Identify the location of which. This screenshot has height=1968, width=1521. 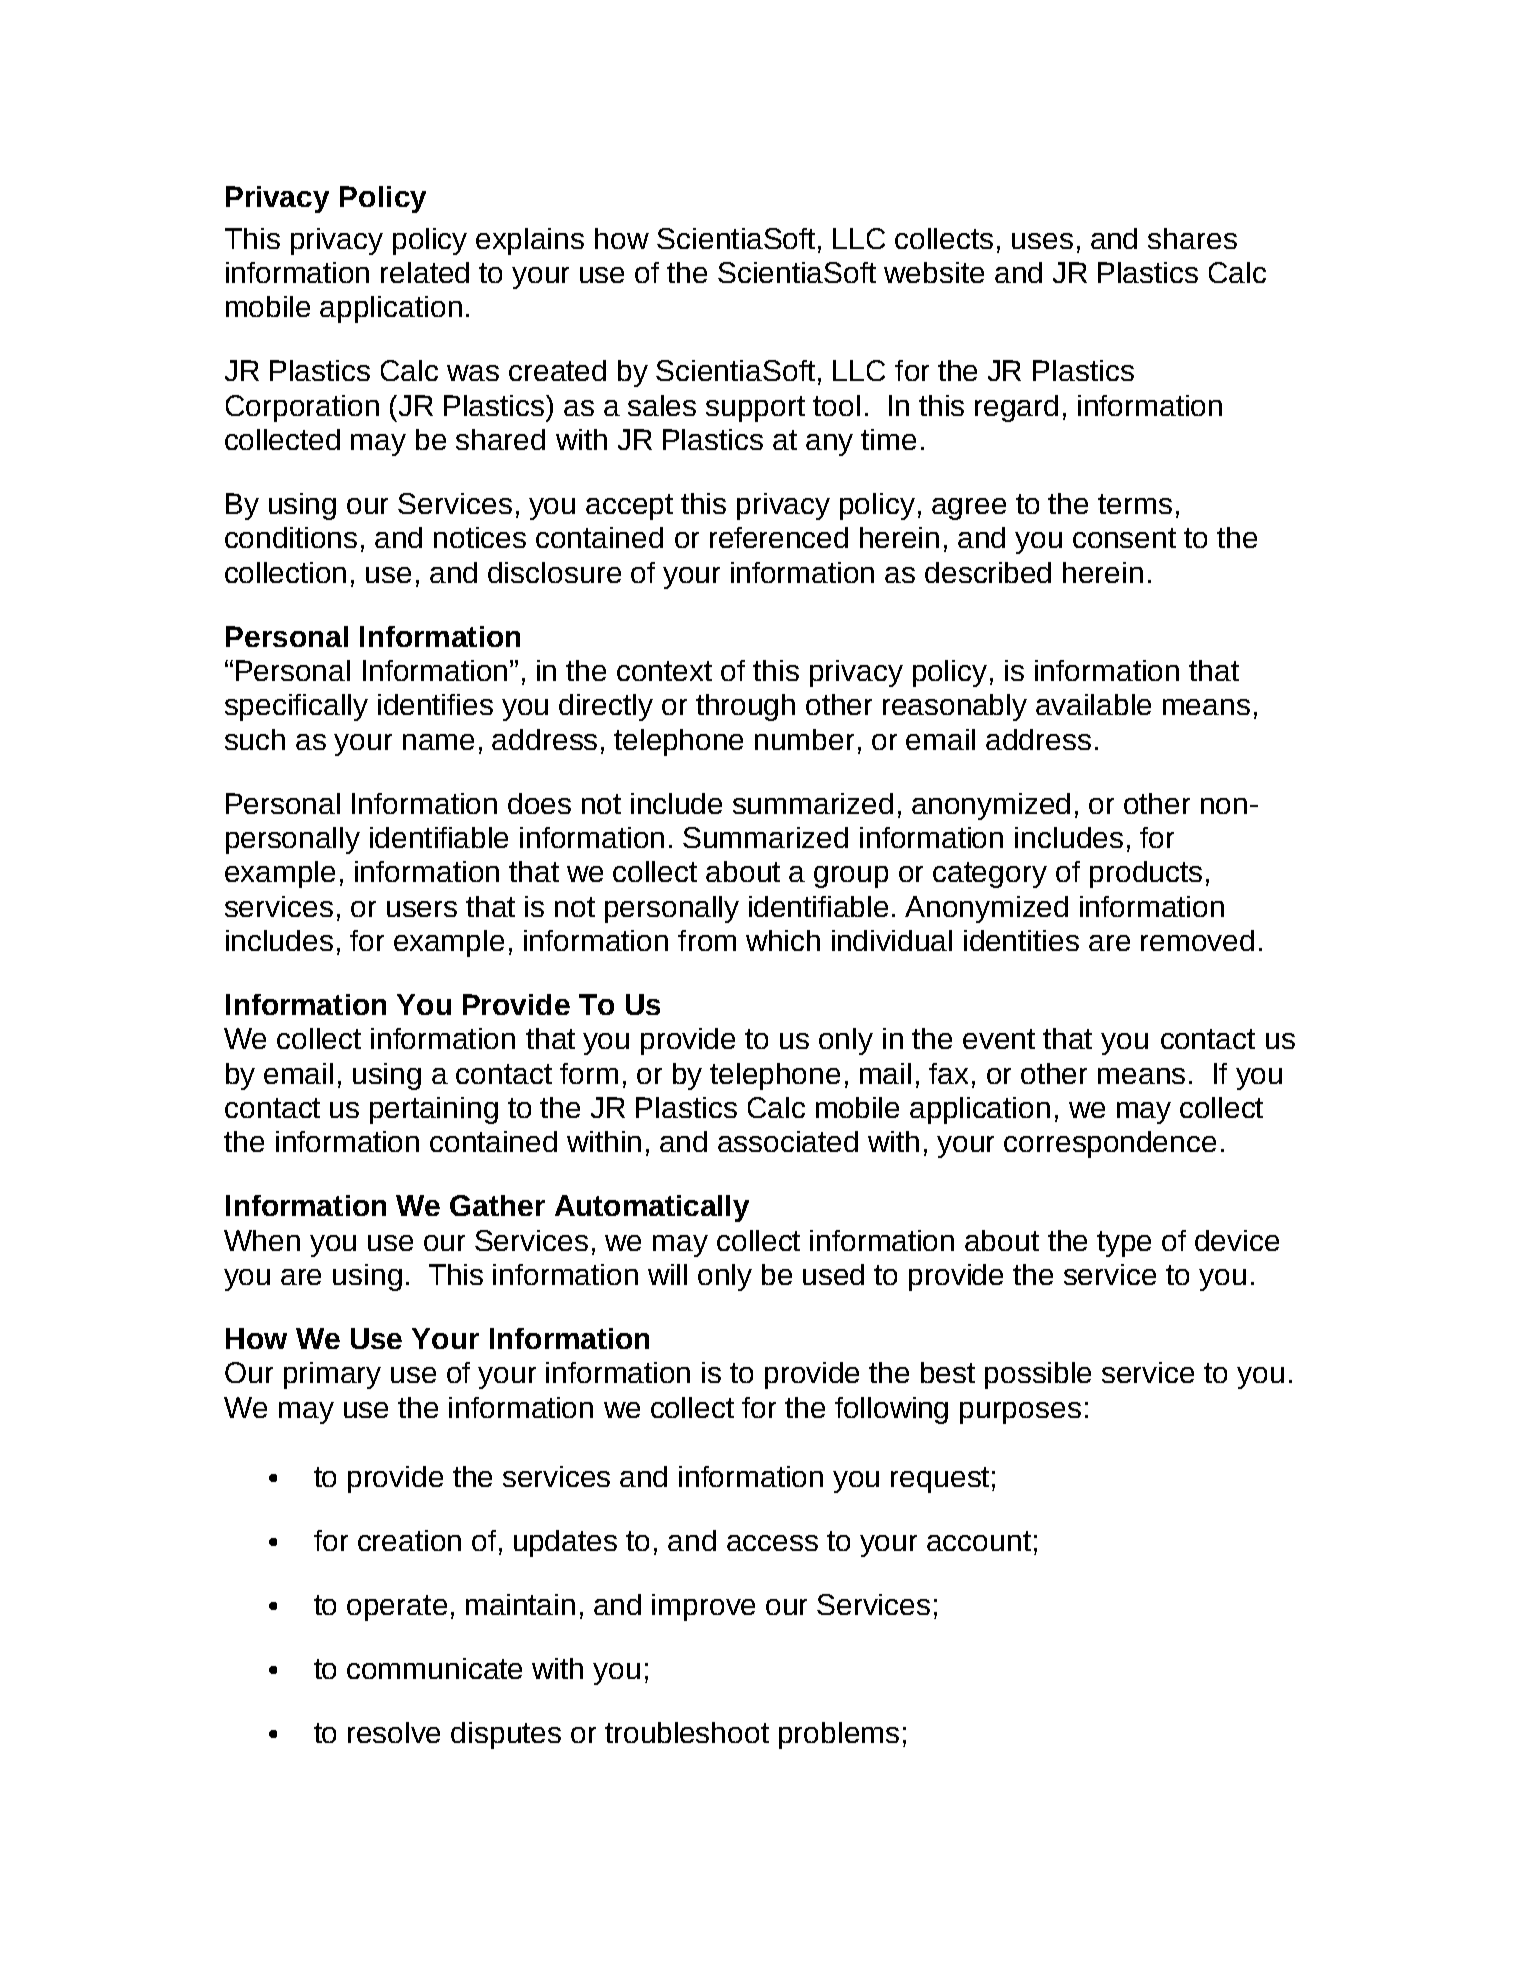
(783, 940).
